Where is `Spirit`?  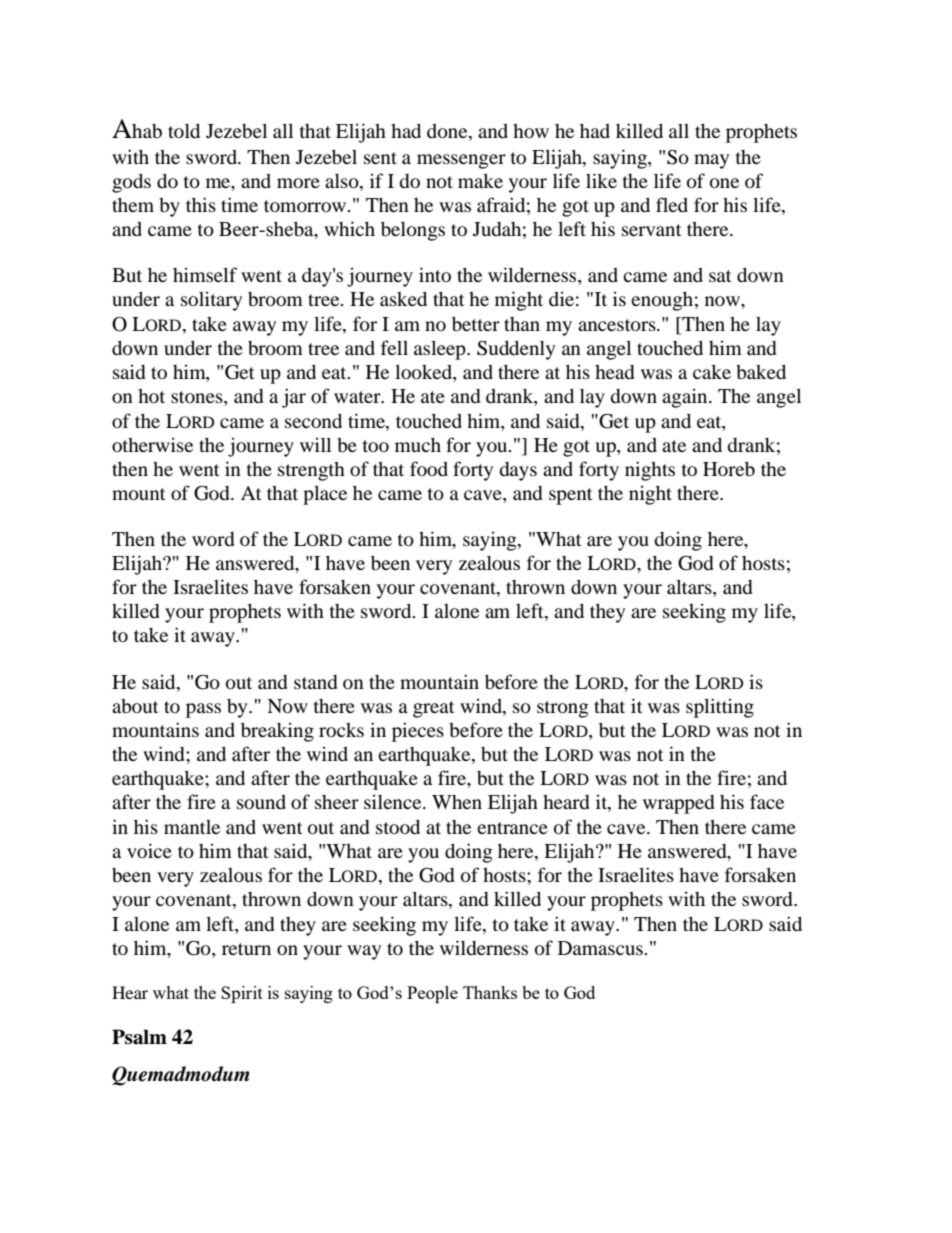
Spirit is located at coordinates (242, 994).
